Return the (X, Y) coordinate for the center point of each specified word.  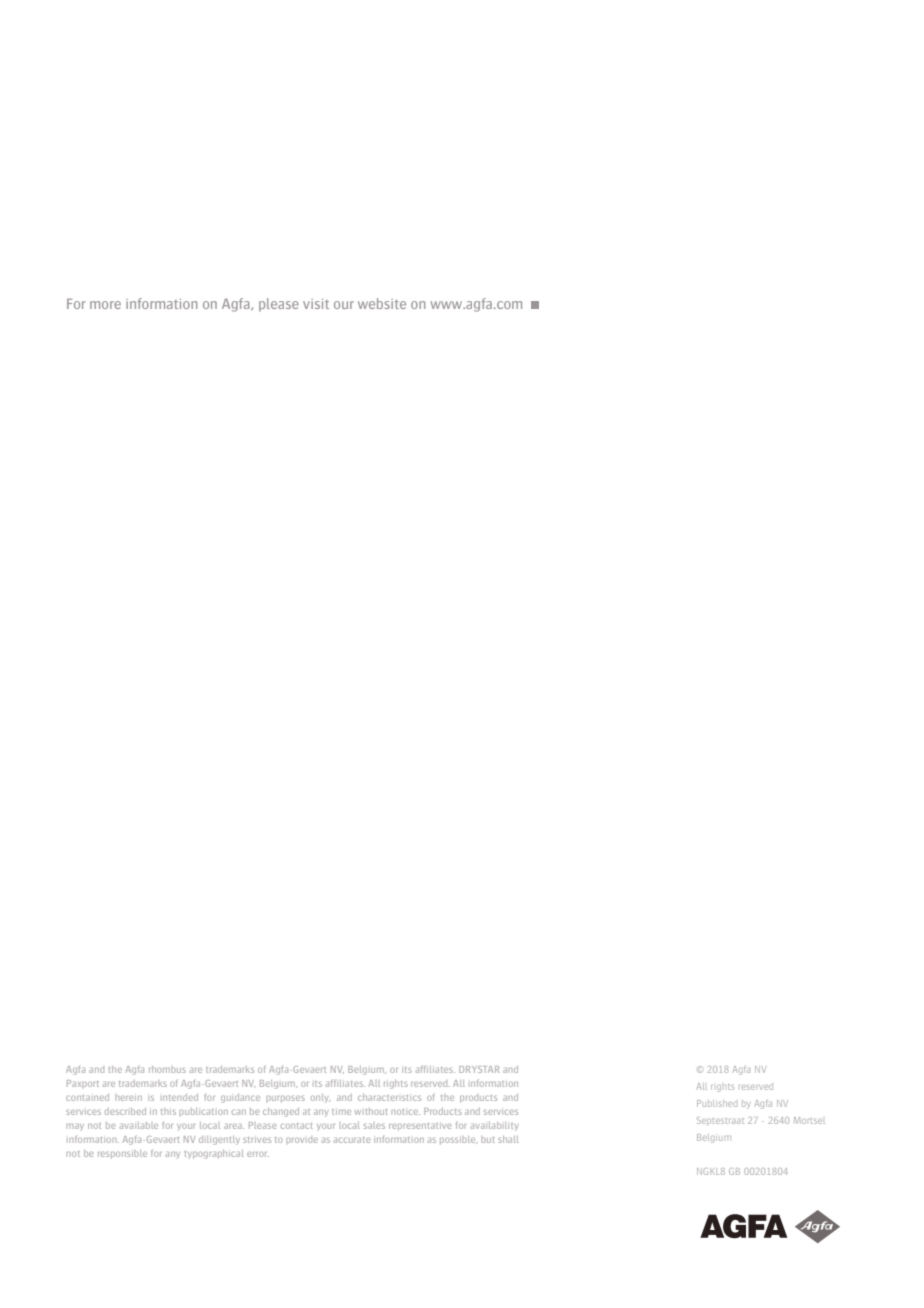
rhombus (167, 1069)
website (382, 303)
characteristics (389, 1097)
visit (316, 304)
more (105, 305)
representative (420, 1127)
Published (717, 1103)
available (139, 1125)
